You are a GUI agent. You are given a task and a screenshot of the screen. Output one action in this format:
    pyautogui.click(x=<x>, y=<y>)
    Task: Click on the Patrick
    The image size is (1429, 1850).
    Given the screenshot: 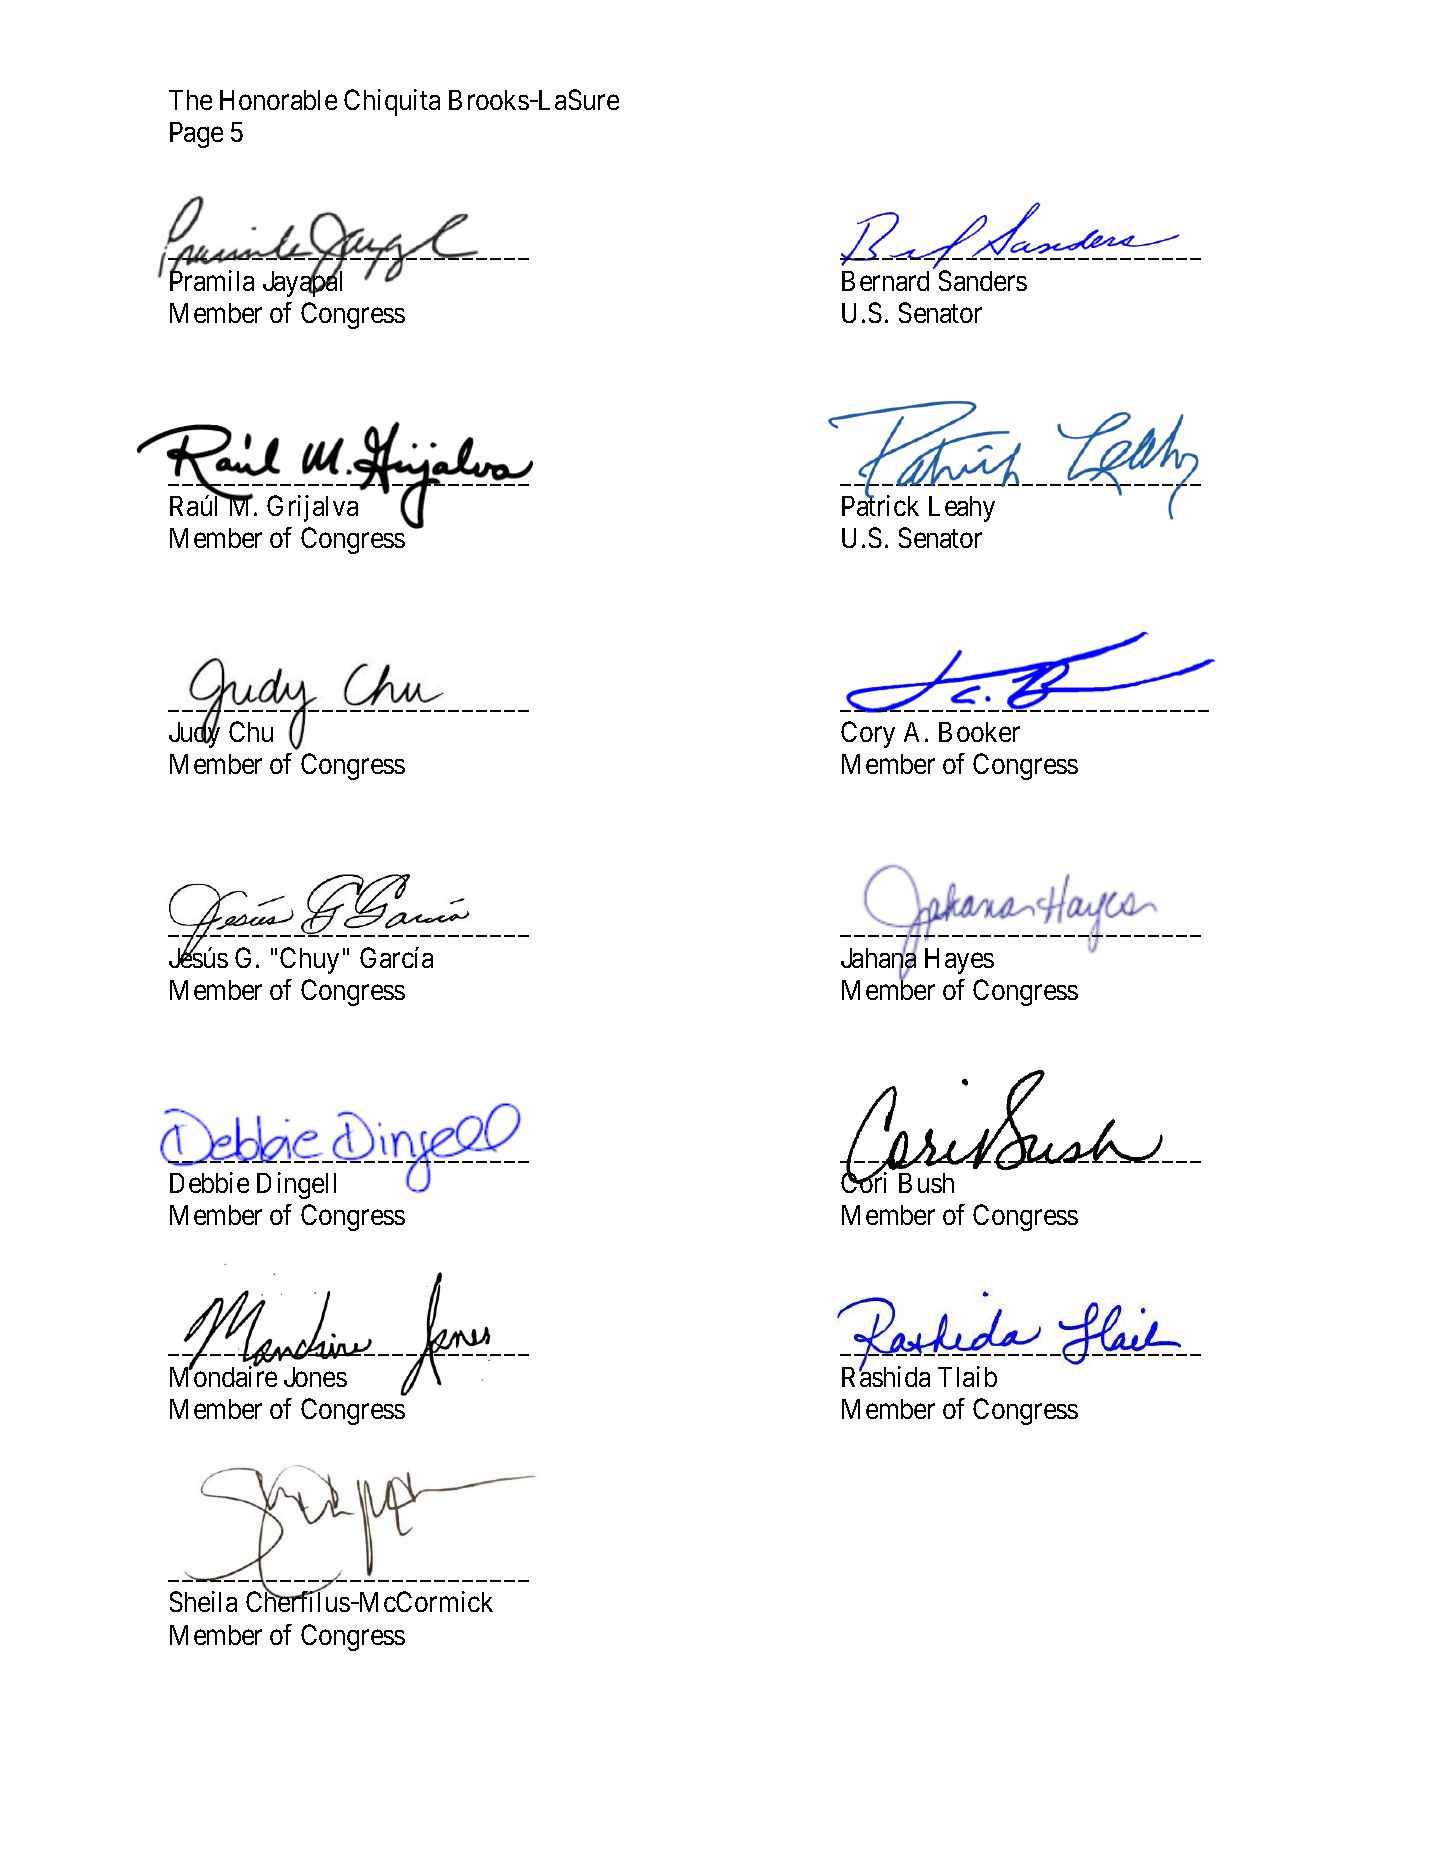 What is the action you would take?
    pyautogui.click(x=880, y=505)
